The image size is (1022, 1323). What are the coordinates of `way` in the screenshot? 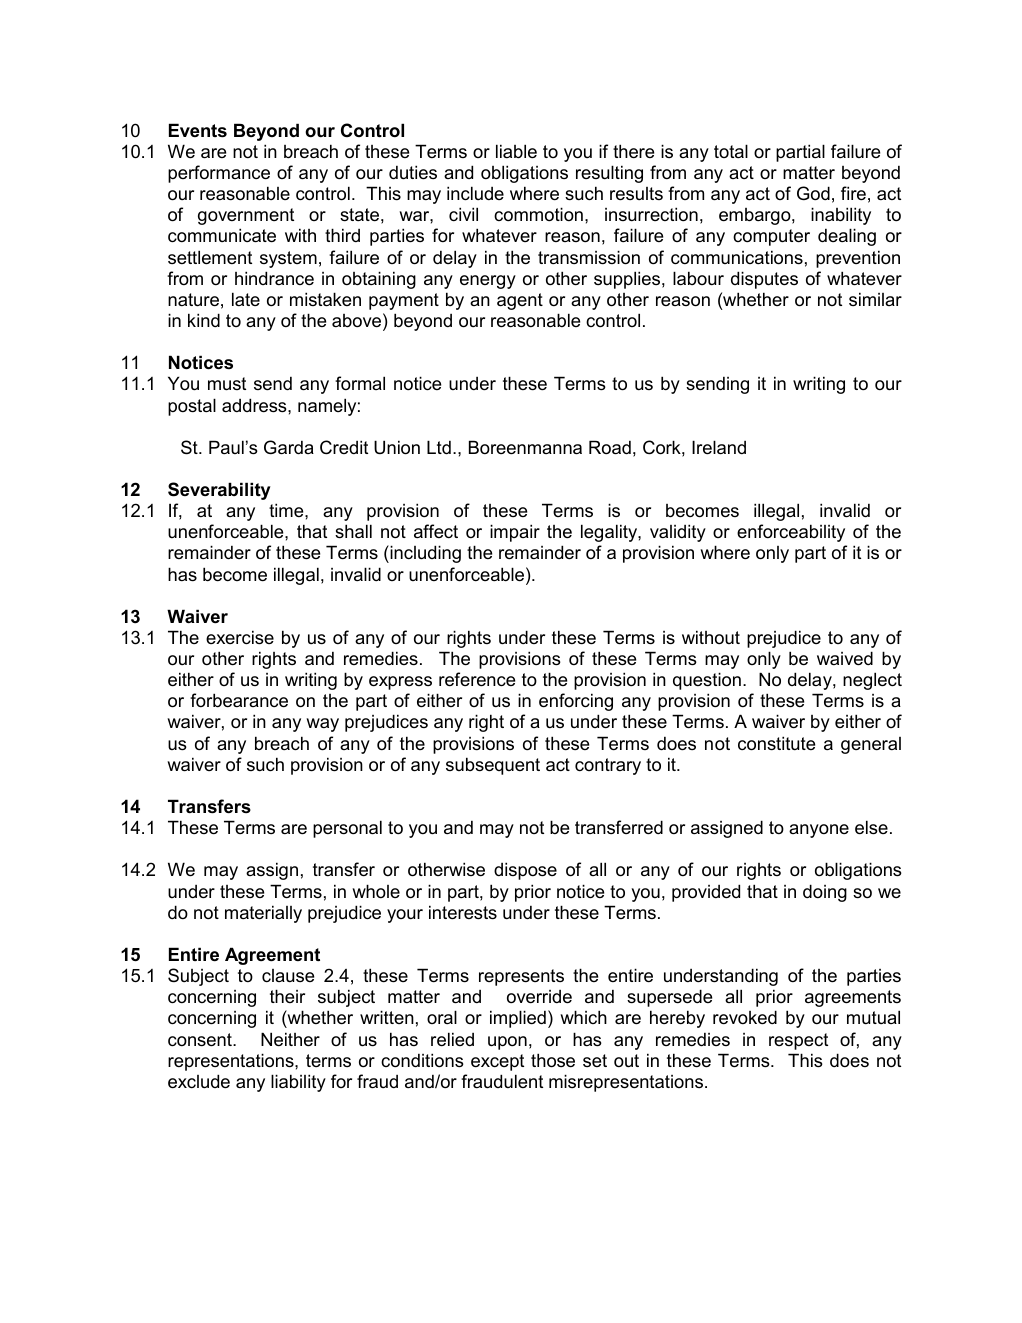 It's located at (322, 725).
